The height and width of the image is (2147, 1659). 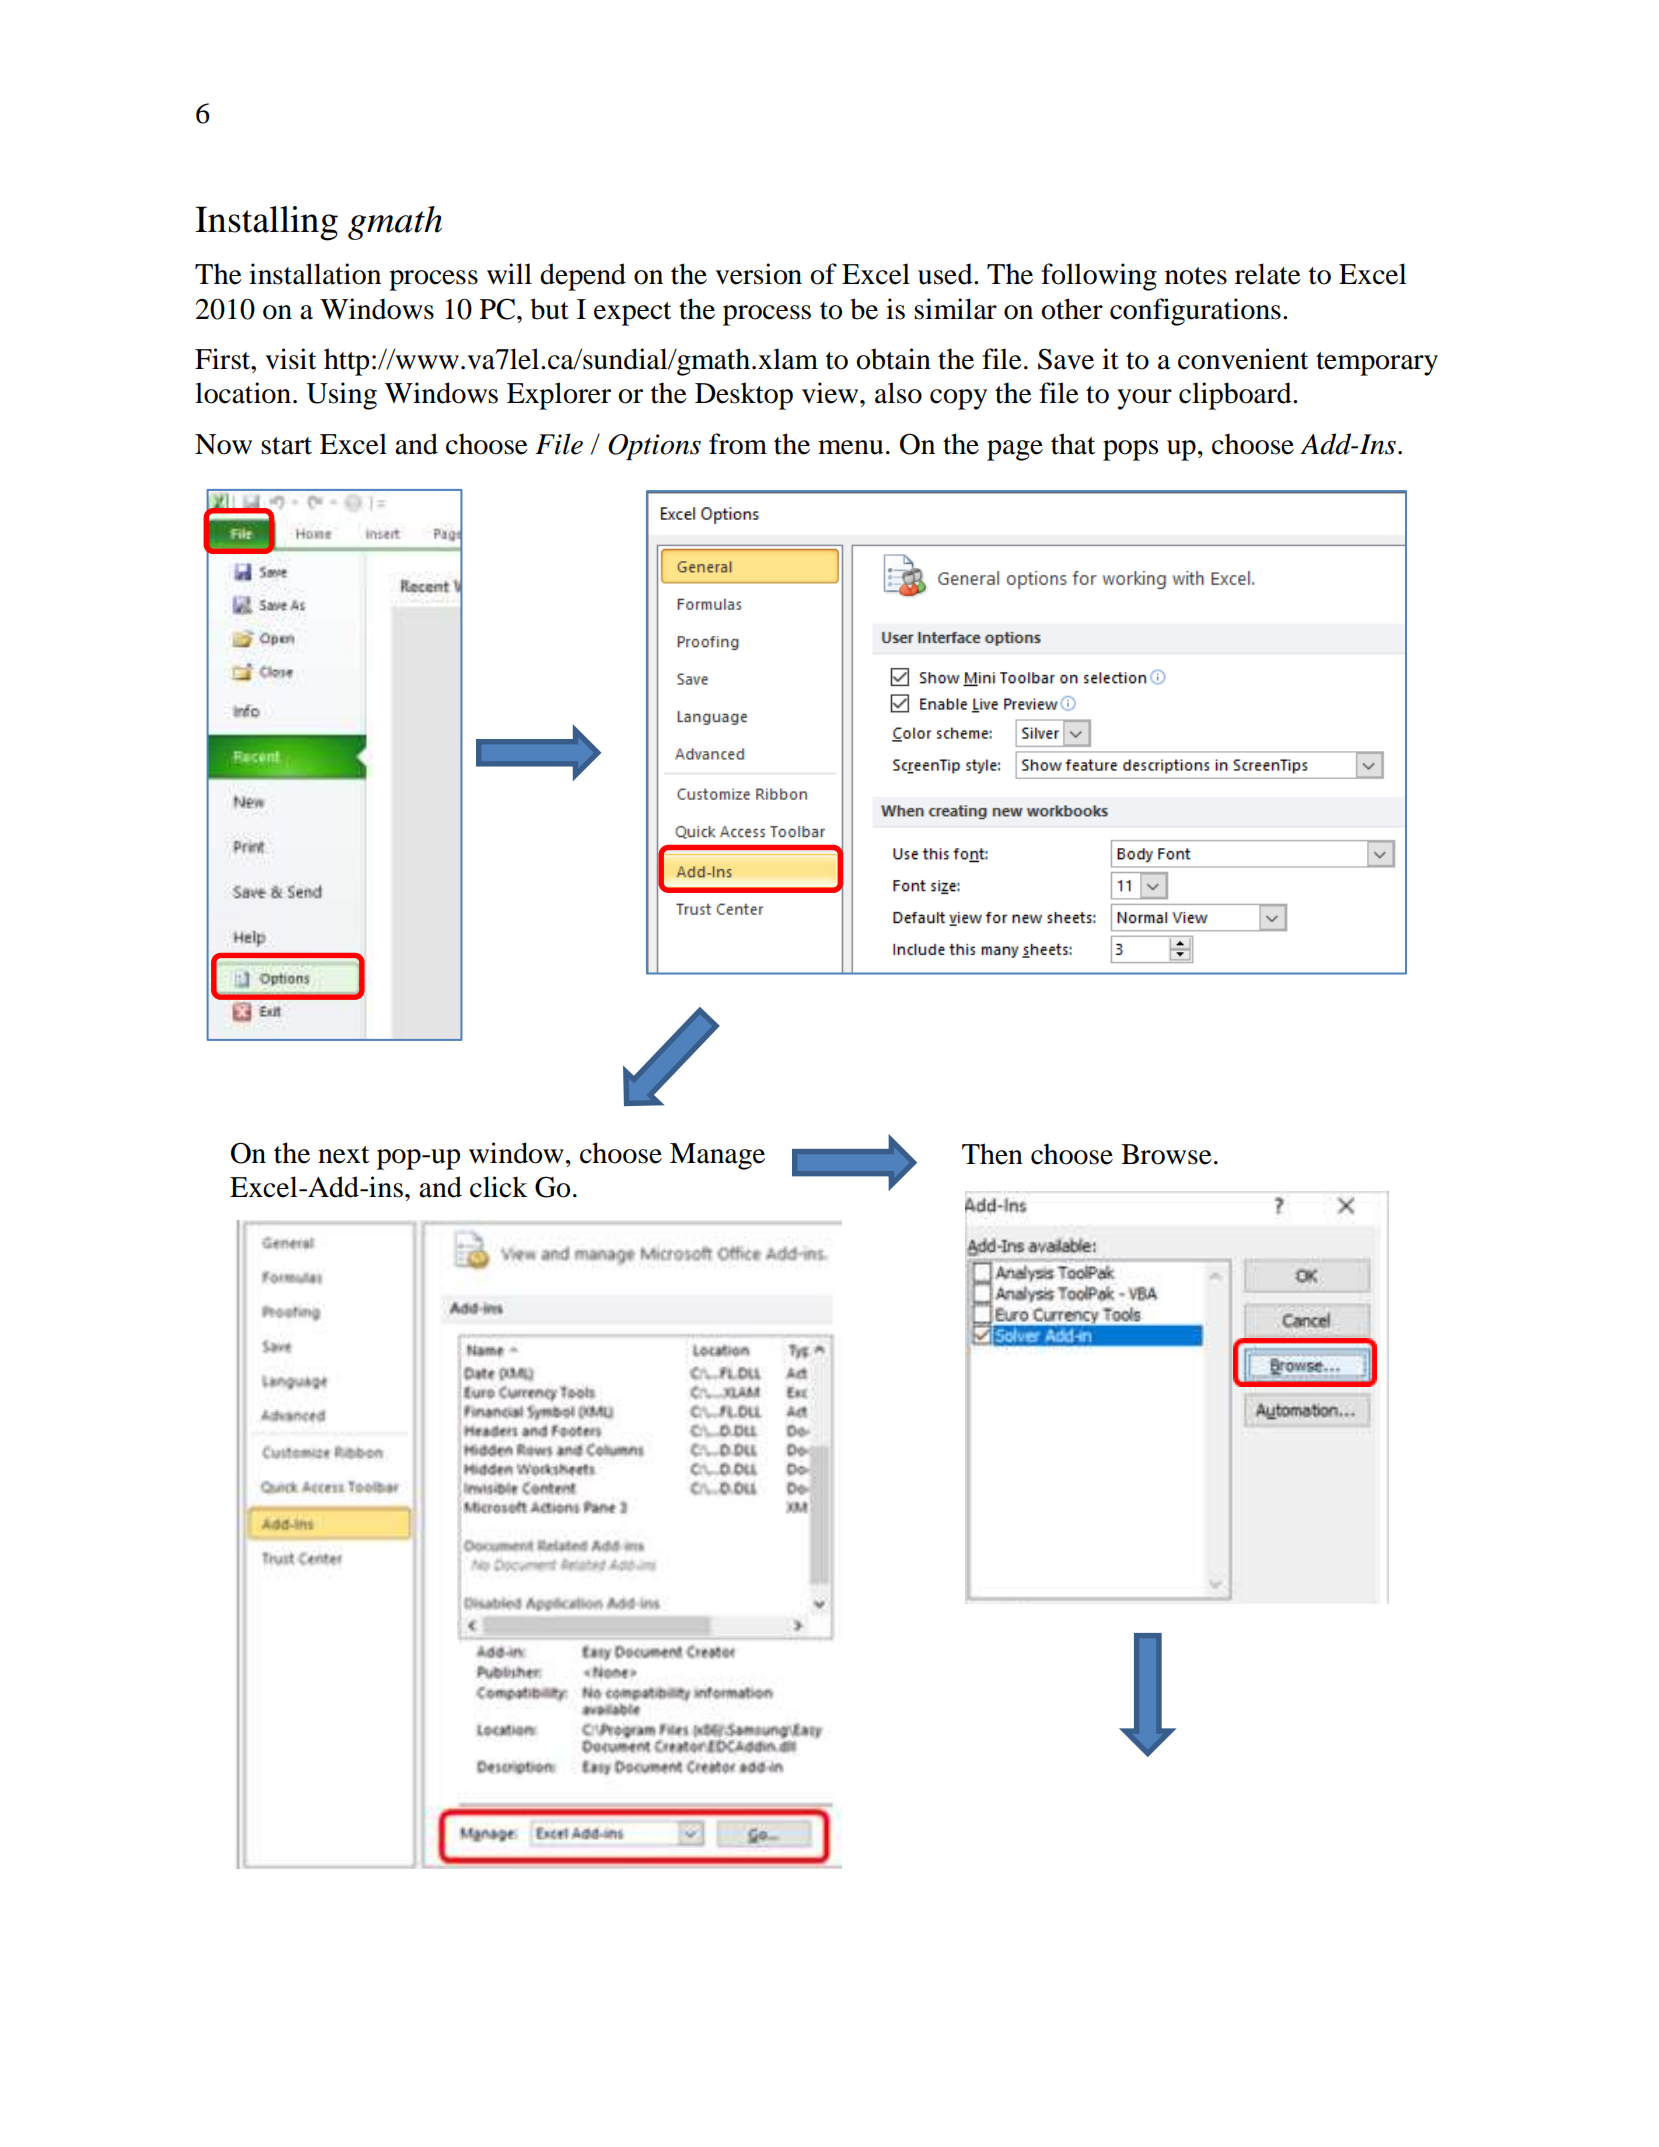 What do you see at coordinates (1268, 274) in the image?
I see `relate` at bounding box center [1268, 274].
